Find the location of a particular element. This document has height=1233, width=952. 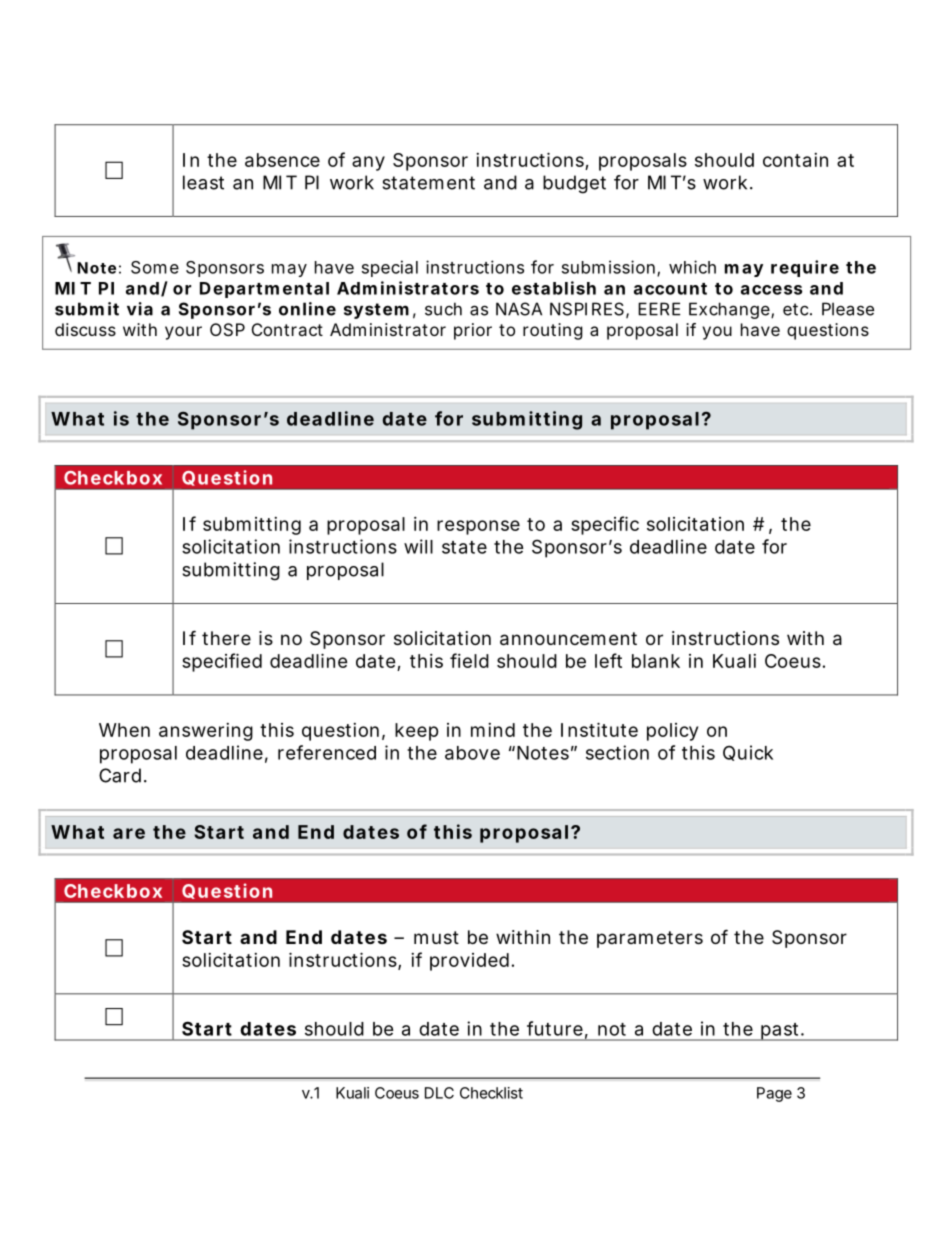

blank is located at coordinates (656, 661).
